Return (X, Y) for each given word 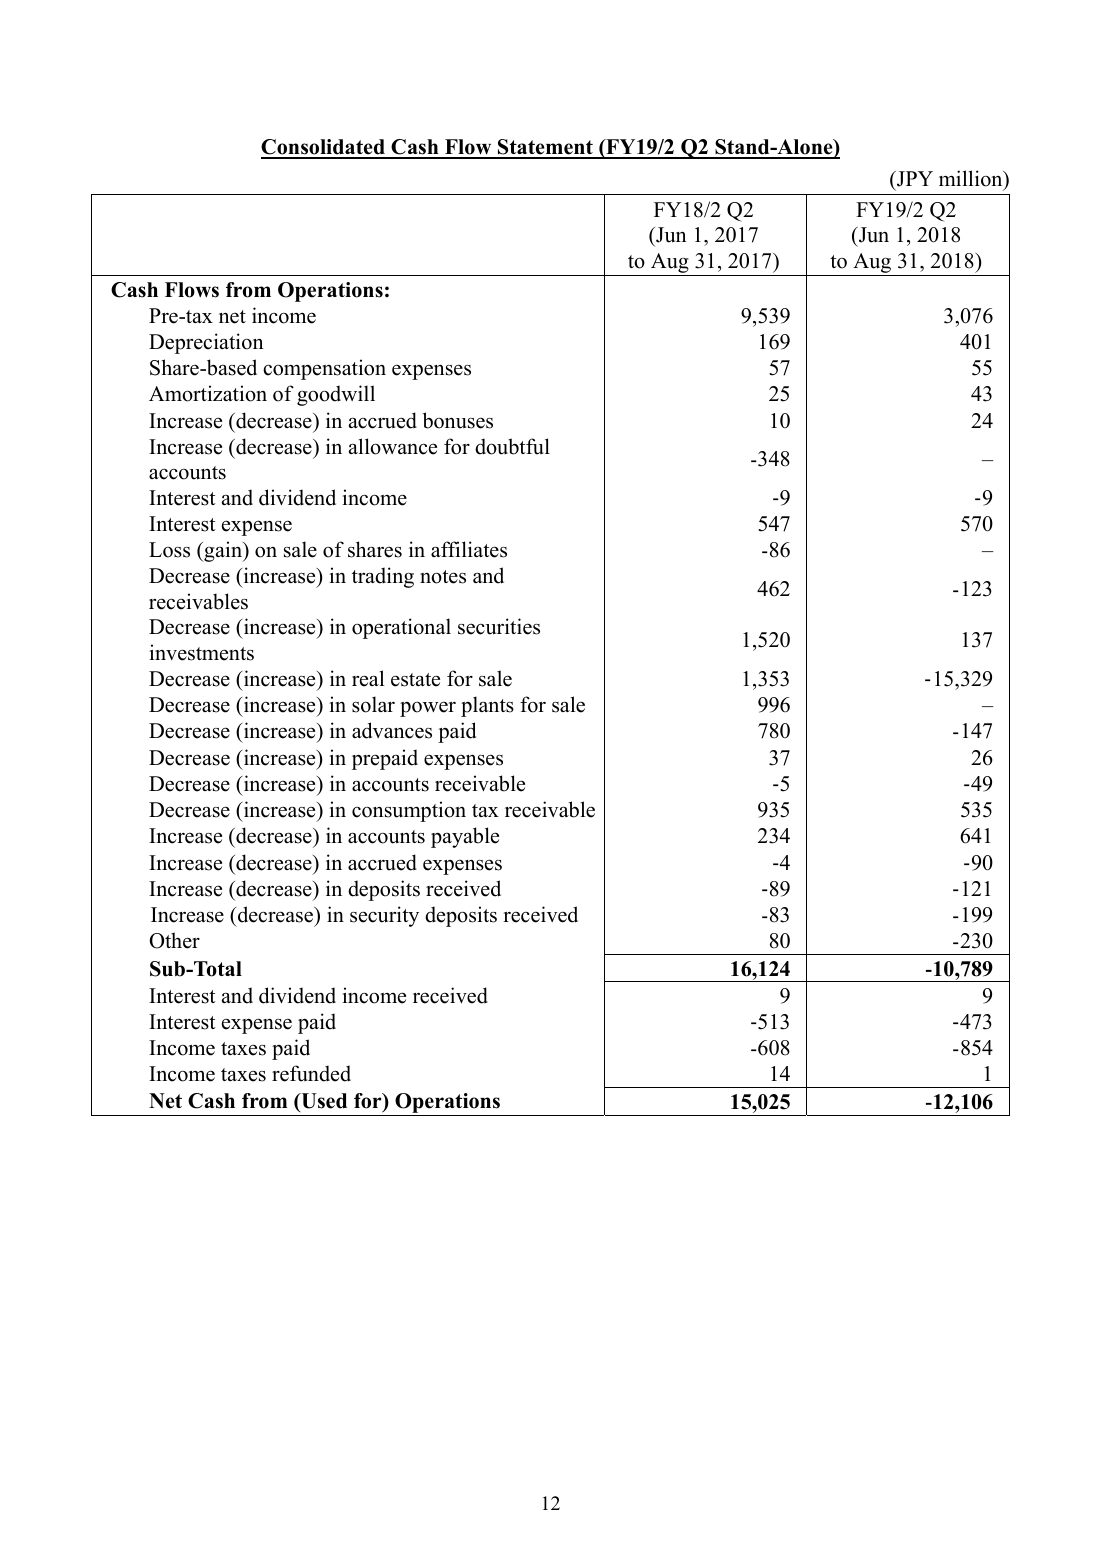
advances (392, 730)
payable (465, 837)
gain (223, 551)
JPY (914, 179)
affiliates (469, 549)
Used (323, 1102)
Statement (545, 148)
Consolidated (324, 148)
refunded (311, 1073)
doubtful (512, 446)
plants (487, 706)
